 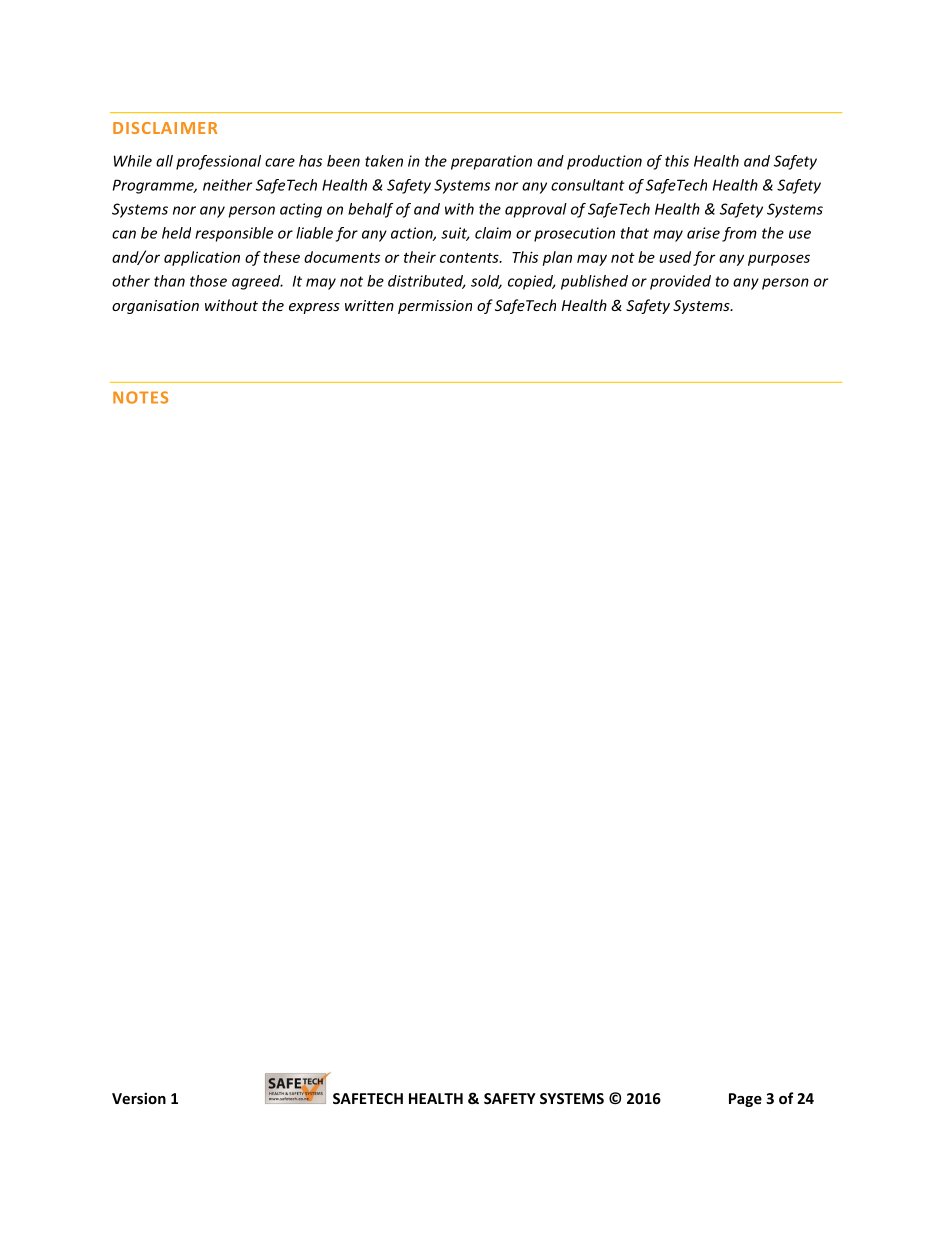 What do you see at coordinates (369, 305) in the image?
I see `written` at bounding box center [369, 305].
